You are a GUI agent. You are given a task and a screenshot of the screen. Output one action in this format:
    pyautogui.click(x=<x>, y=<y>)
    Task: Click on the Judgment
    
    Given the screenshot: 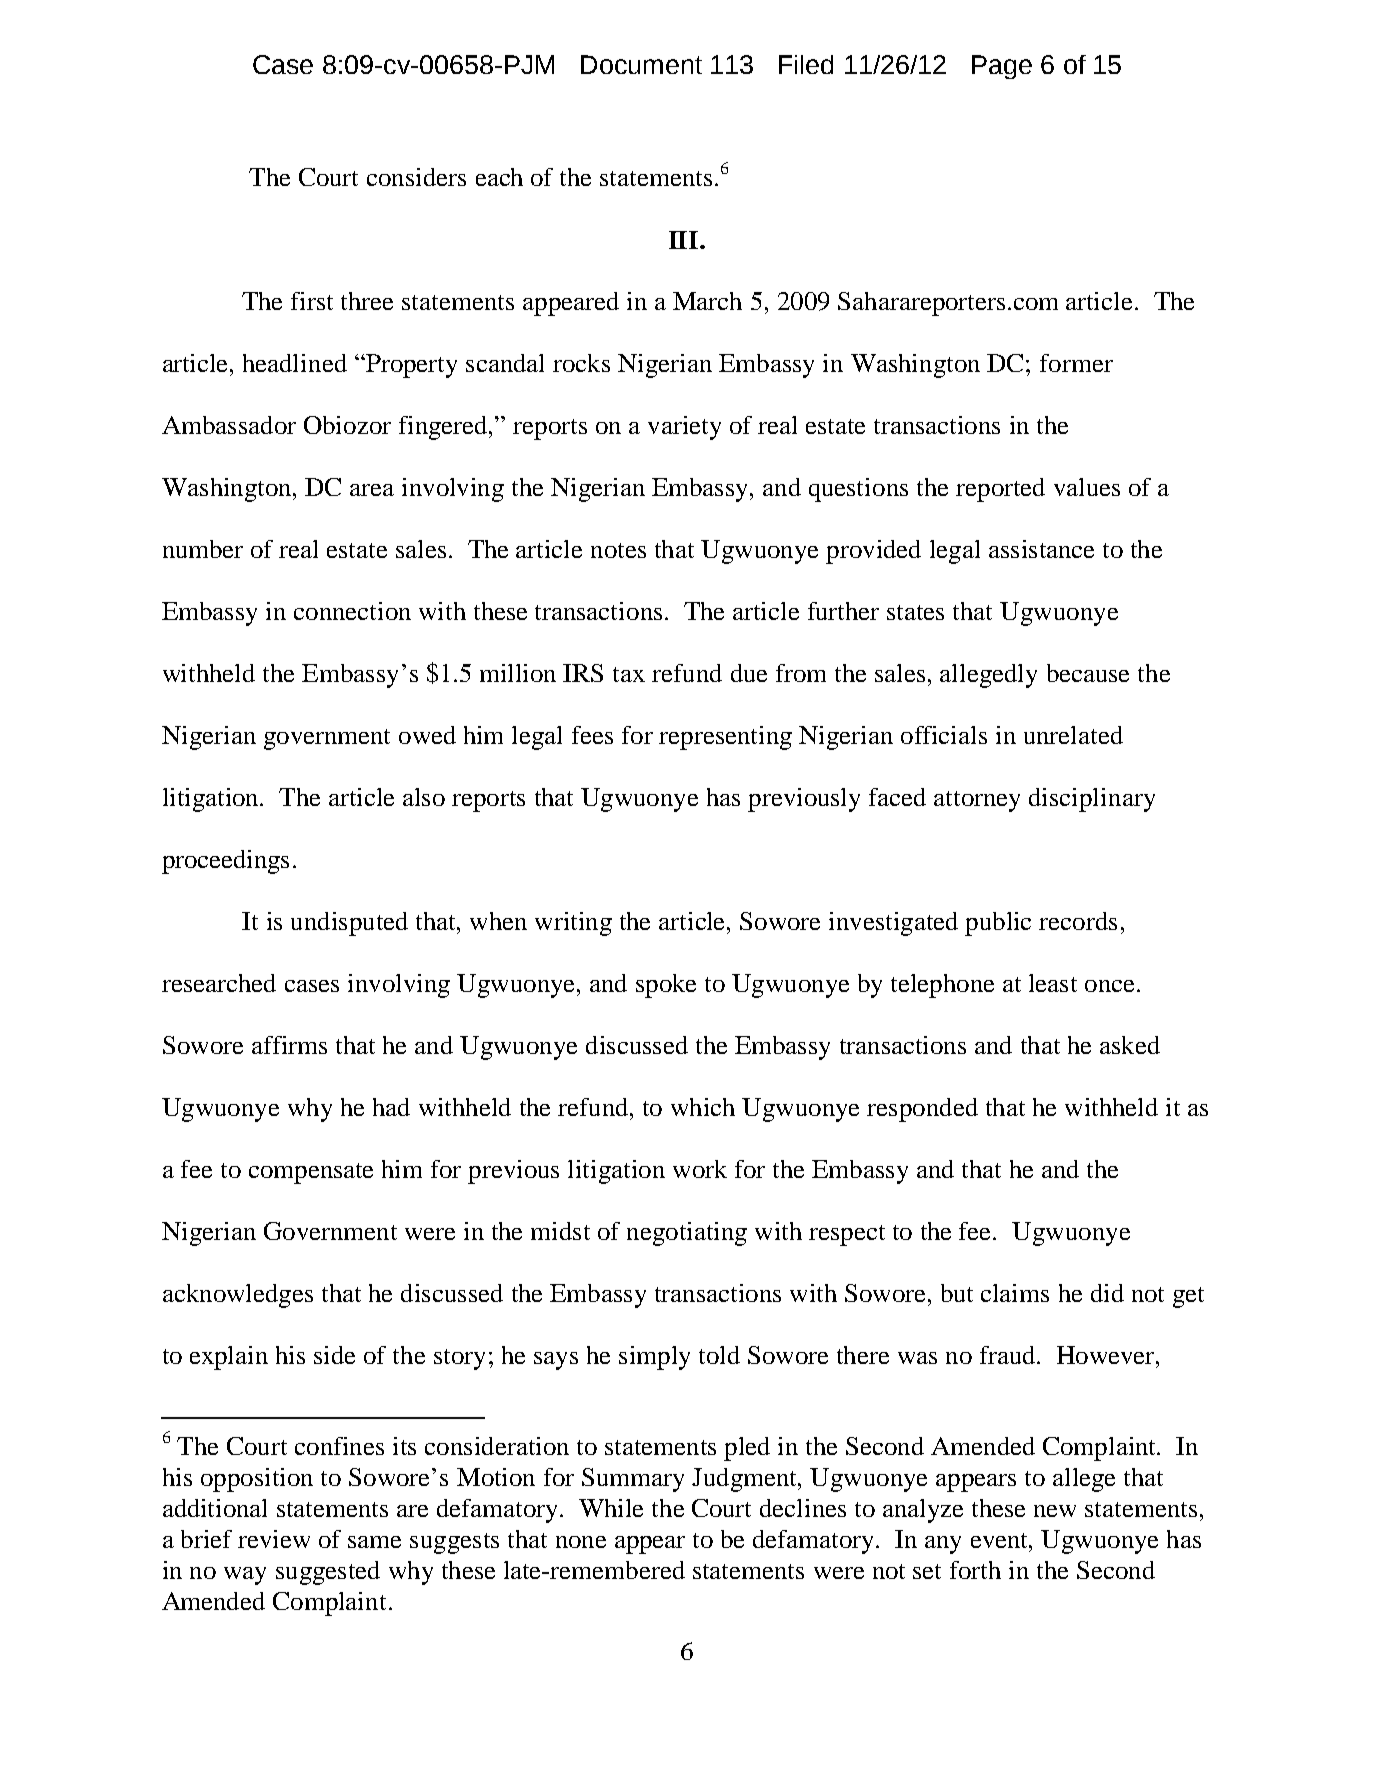 What is the action you would take?
    pyautogui.click(x=745, y=1480)
